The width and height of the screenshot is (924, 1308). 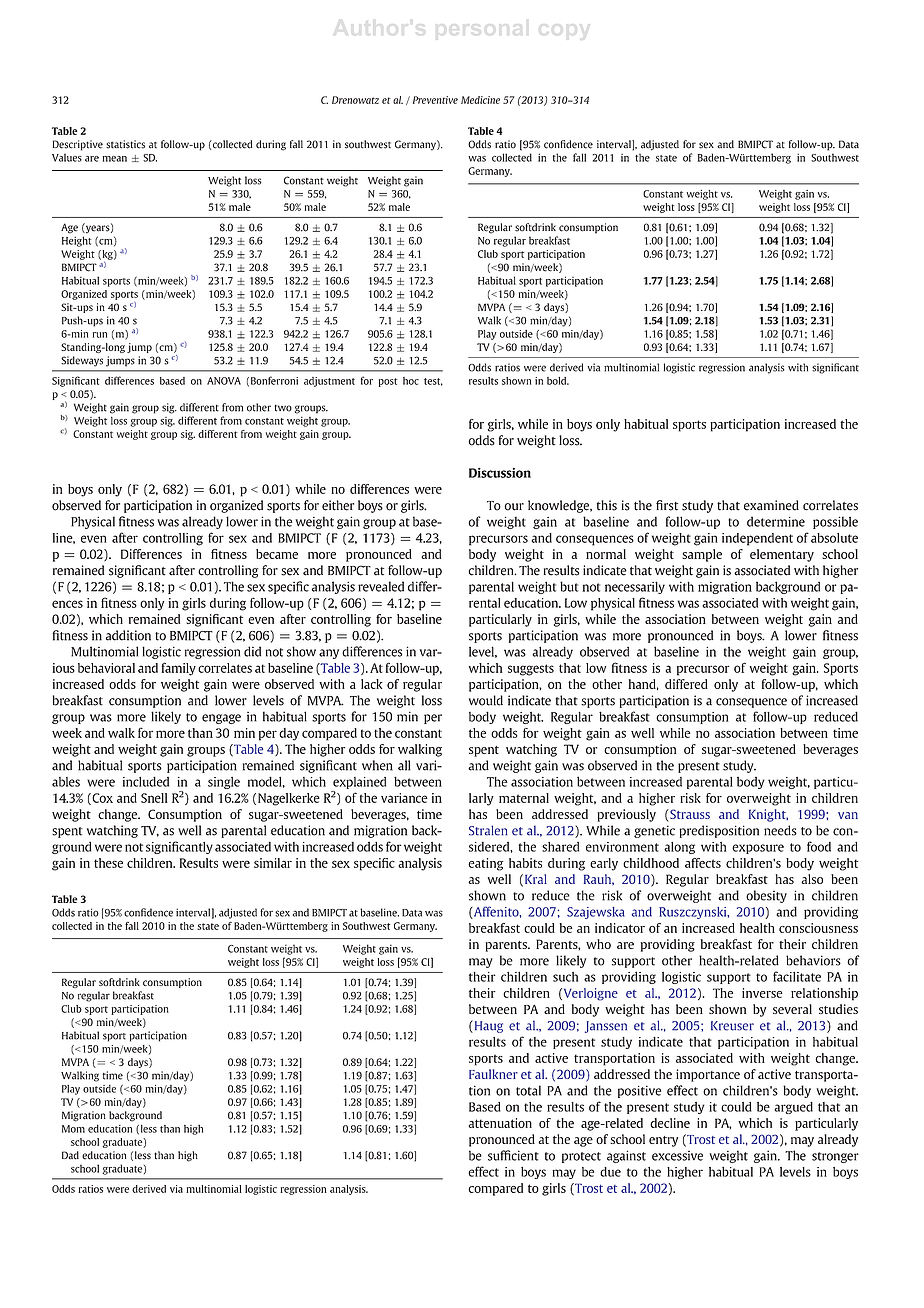 I want to click on these, so click(x=108, y=863).
